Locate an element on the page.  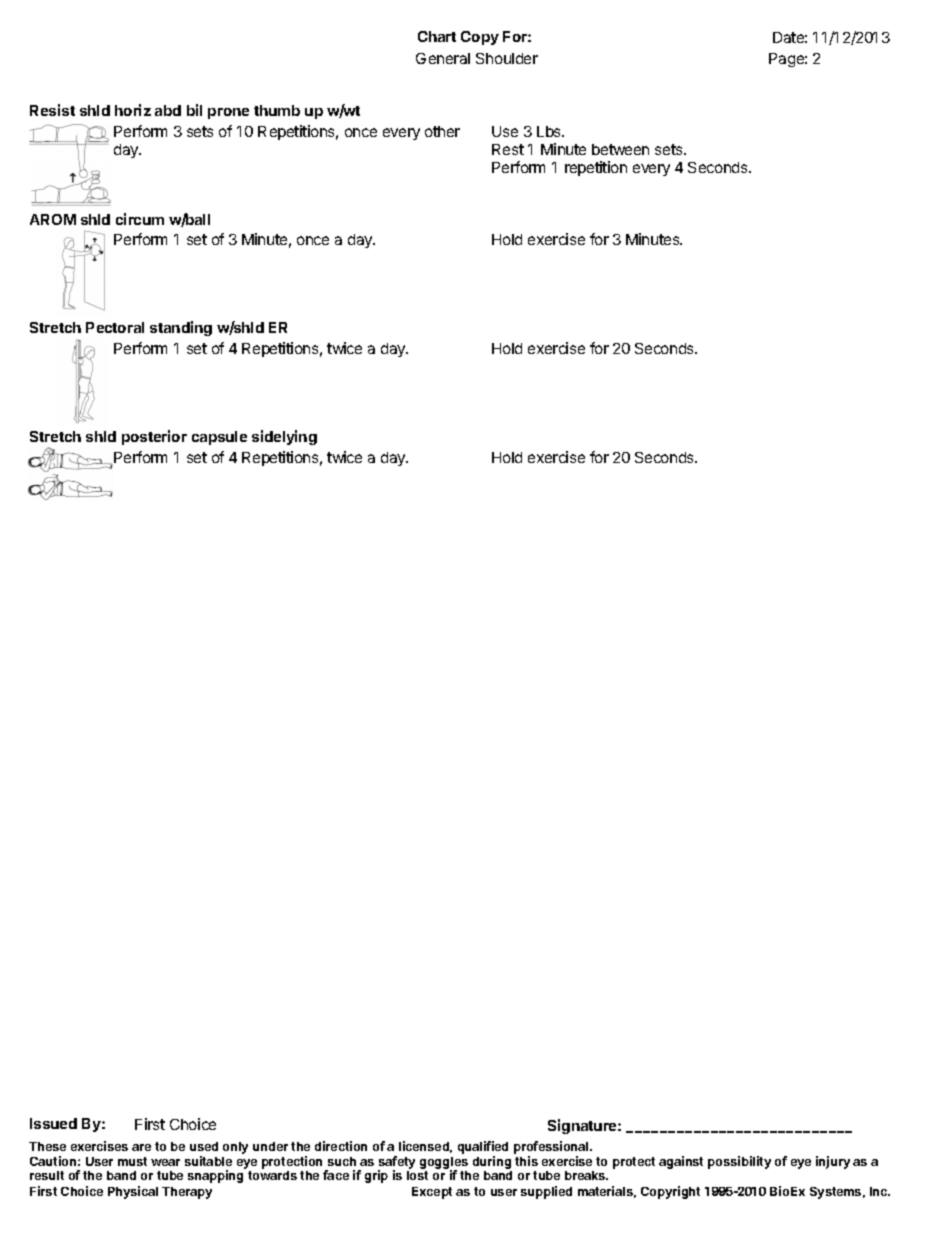
Signature is located at coordinates (583, 1126).
